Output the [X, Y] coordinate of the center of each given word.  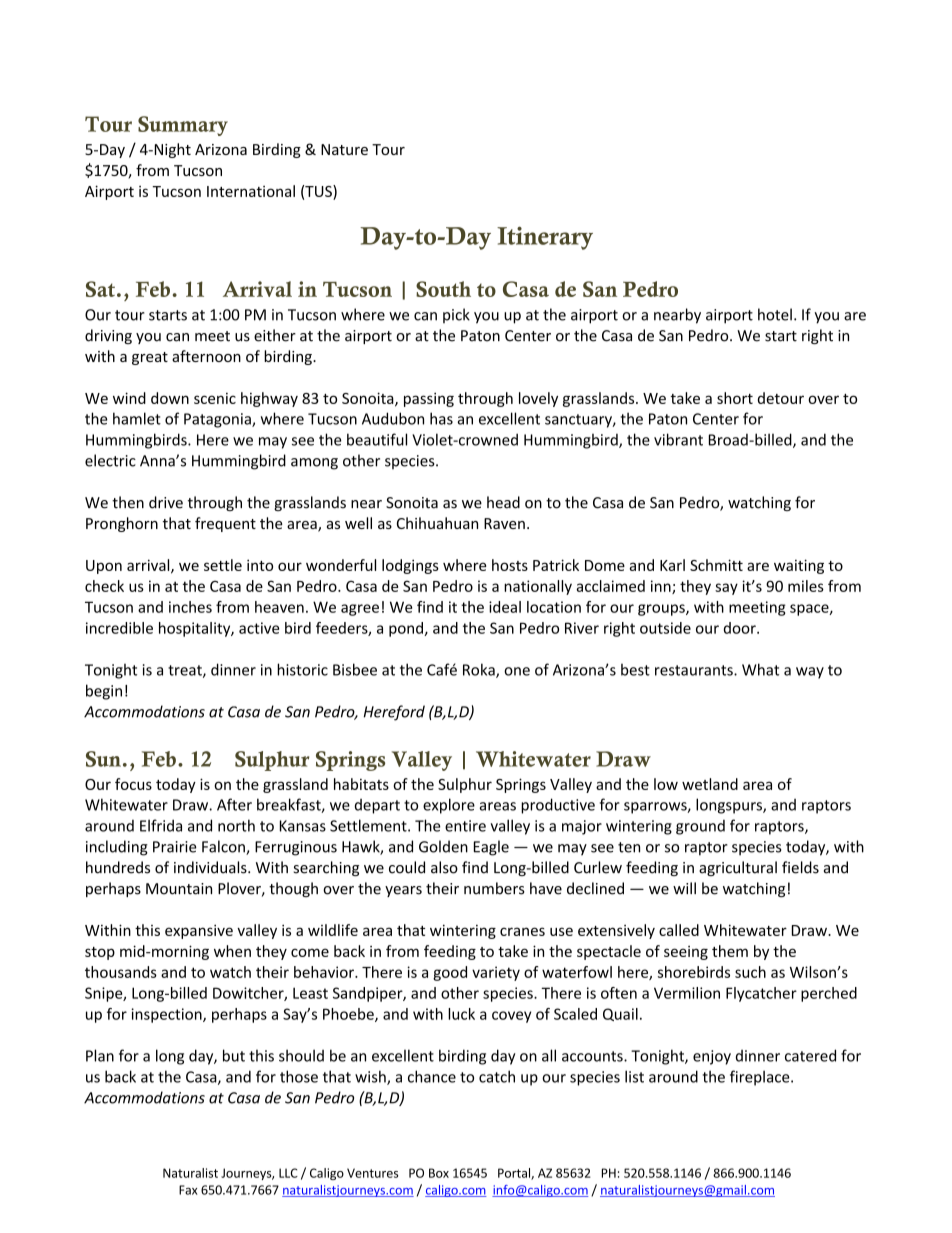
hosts [510, 565]
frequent [225, 524]
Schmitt [716, 565]
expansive [199, 931]
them [730, 951]
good [450, 973]
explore [449, 806]
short [735, 398]
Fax [188, 1190]
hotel [775, 314]
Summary [183, 126]
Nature [344, 149]
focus [133, 784]
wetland [710, 784]
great [150, 358]
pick [456, 315]
